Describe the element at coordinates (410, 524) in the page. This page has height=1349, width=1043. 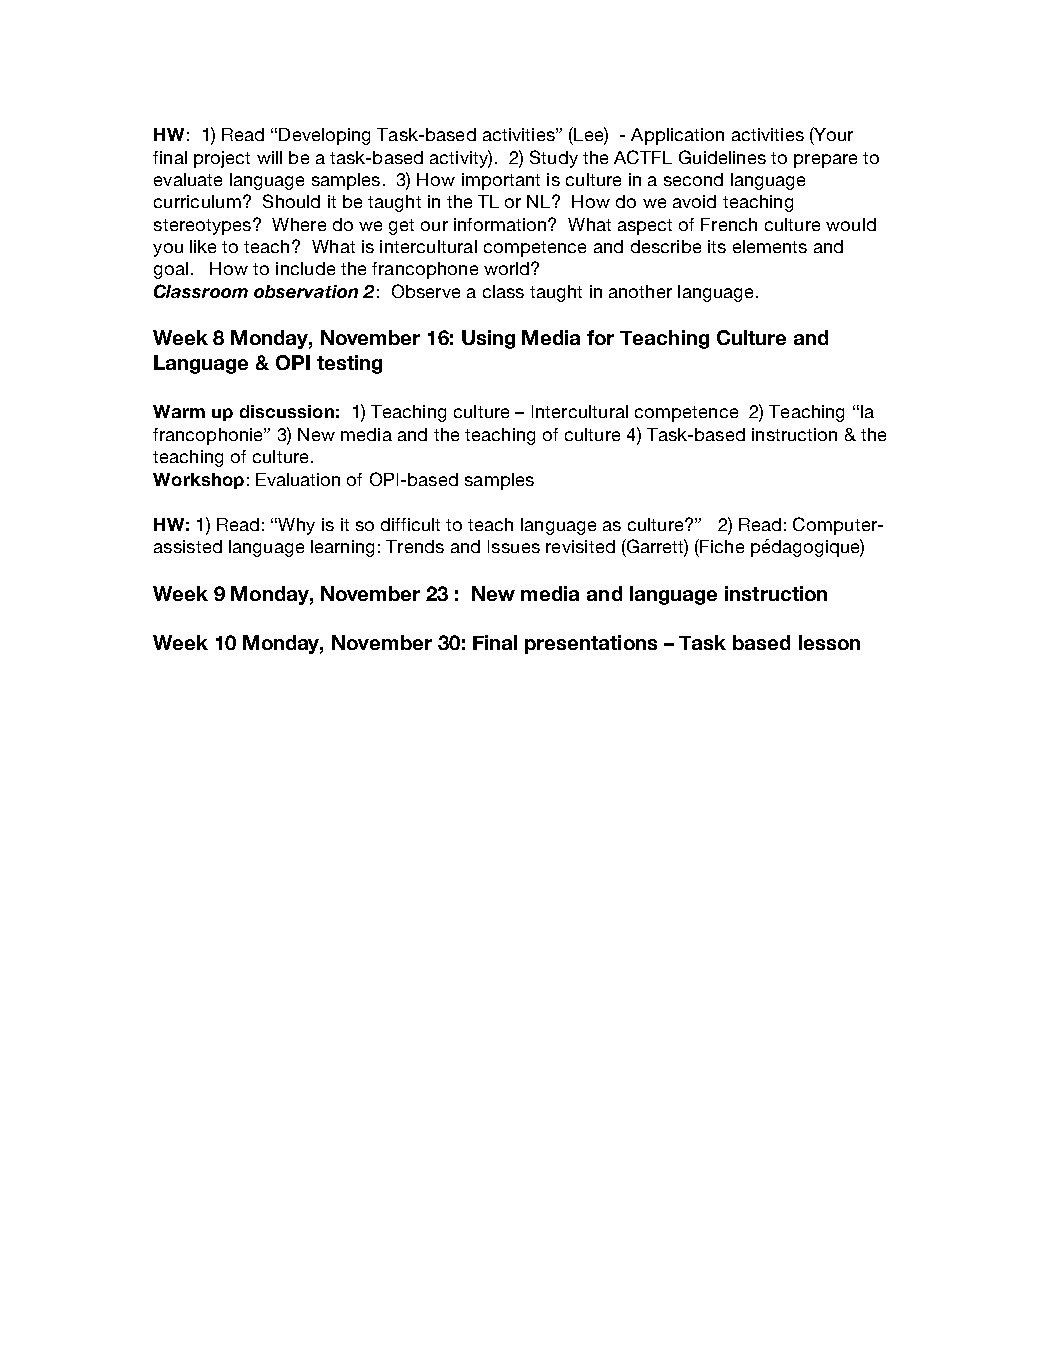
I see `difficult` at that location.
